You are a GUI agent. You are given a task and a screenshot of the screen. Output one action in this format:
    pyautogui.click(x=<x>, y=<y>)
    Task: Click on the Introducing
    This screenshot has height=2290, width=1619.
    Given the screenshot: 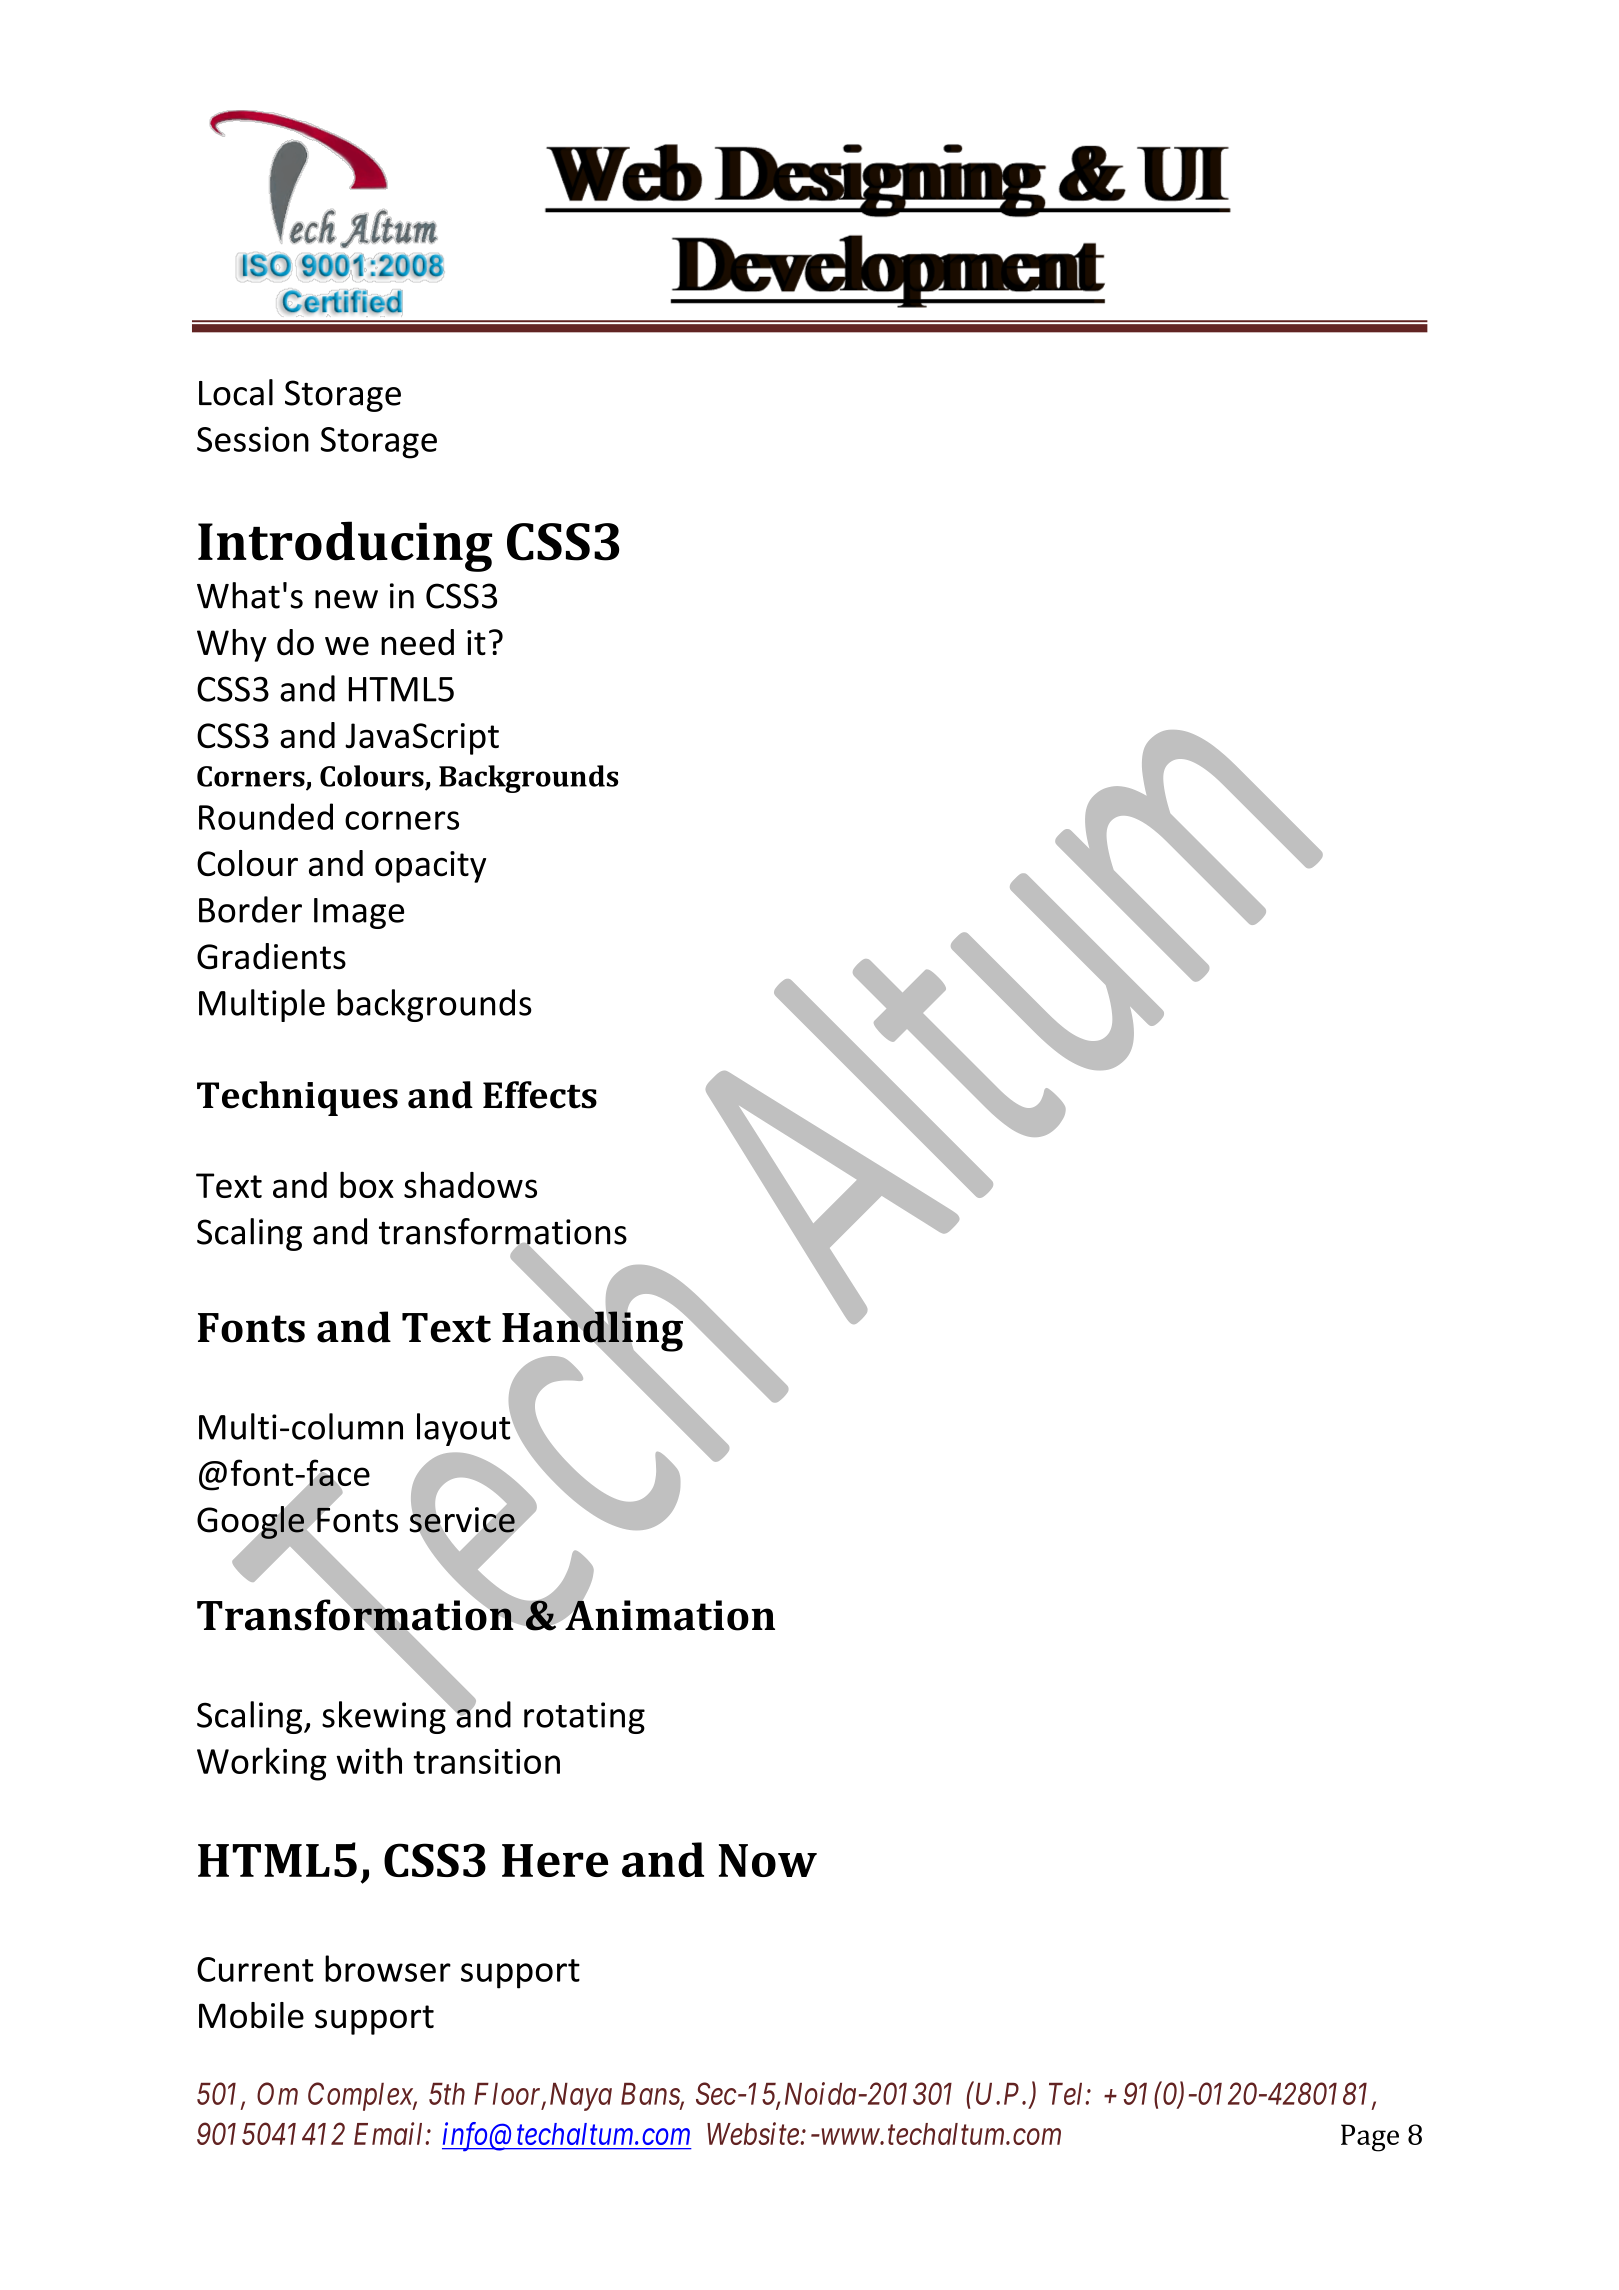 What is the action you would take?
    pyautogui.click(x=345, y=546)
